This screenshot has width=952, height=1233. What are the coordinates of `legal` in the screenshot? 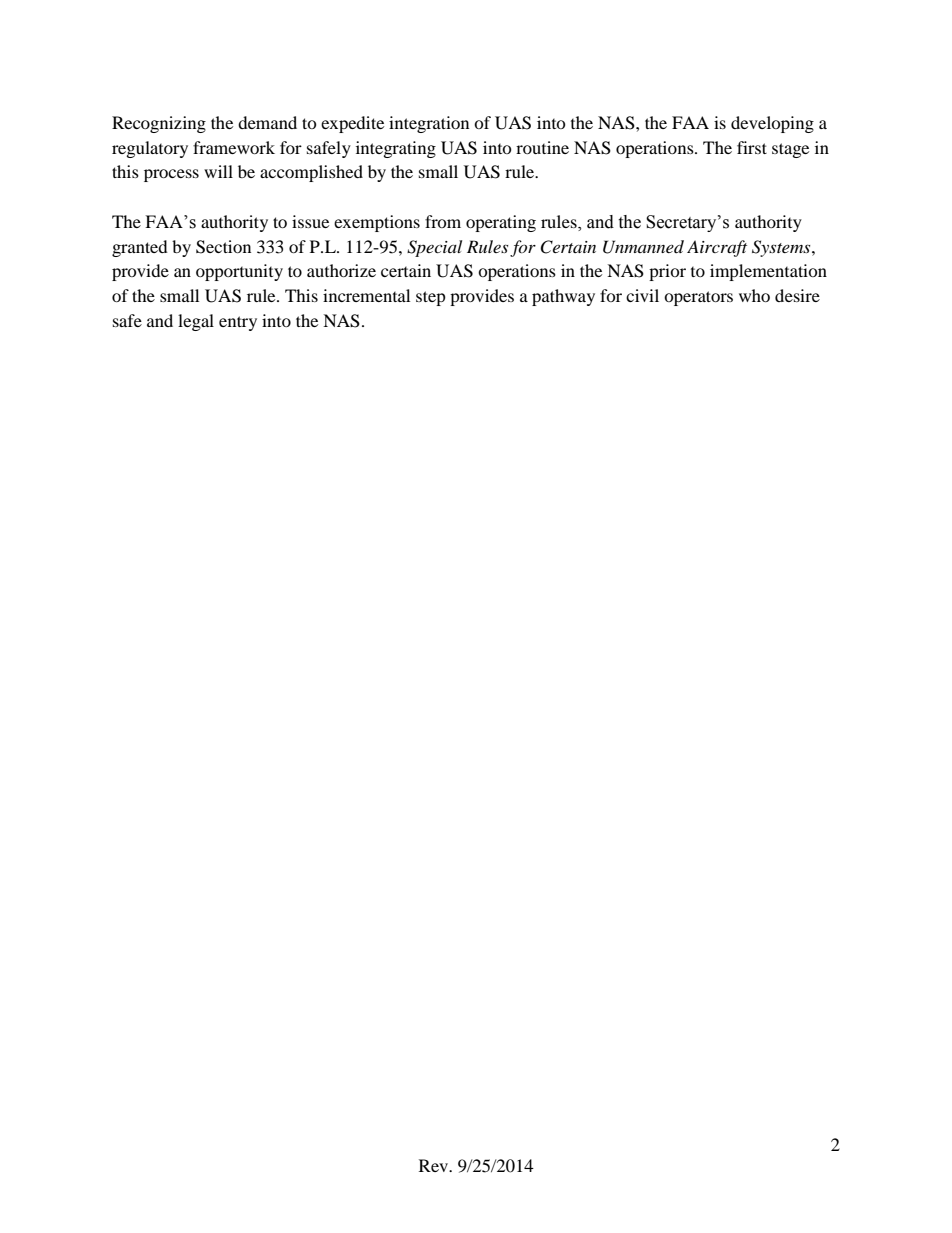 It's located at (196, 322).
